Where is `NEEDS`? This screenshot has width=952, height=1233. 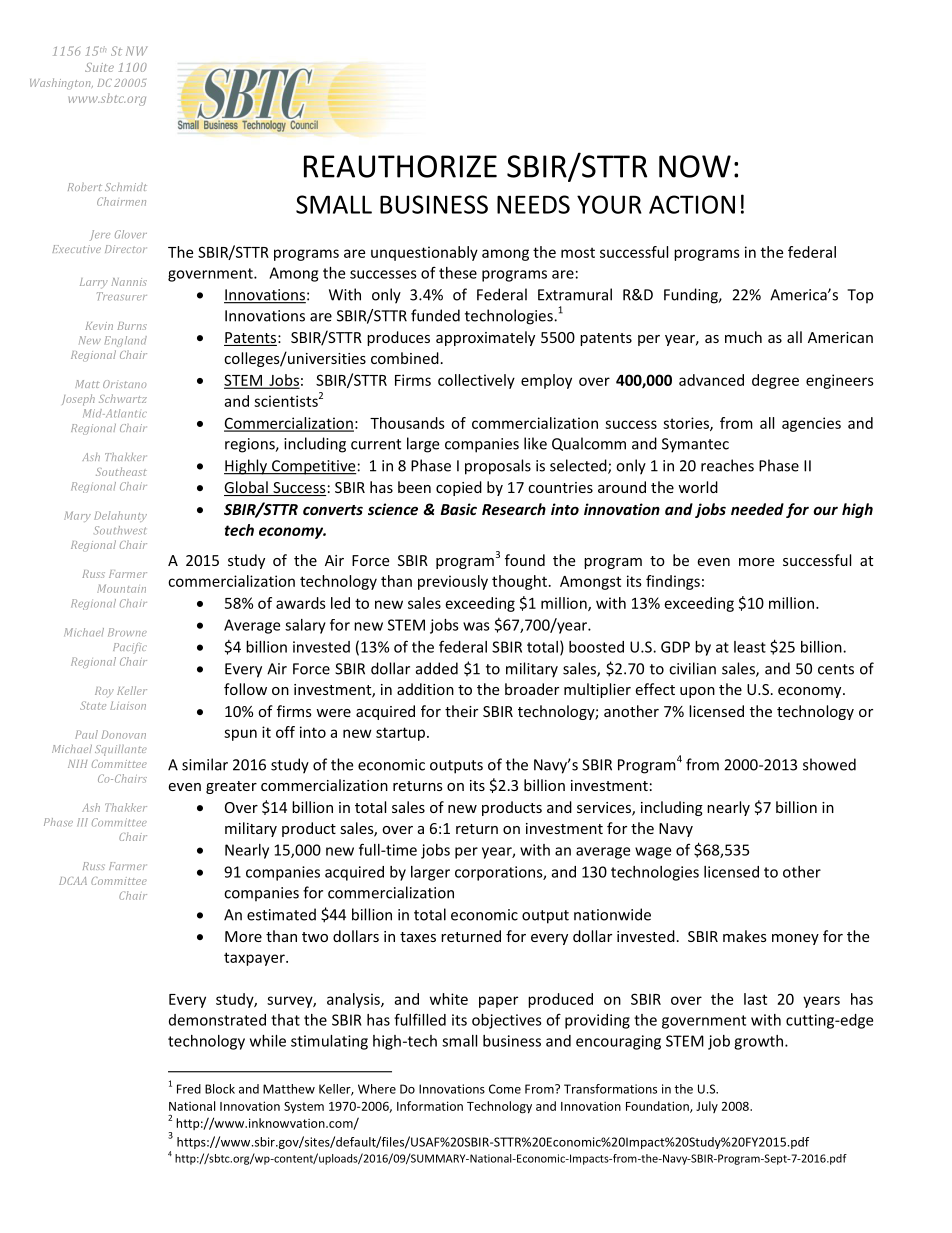 NEEDS is located at coordinates (533, 204).
